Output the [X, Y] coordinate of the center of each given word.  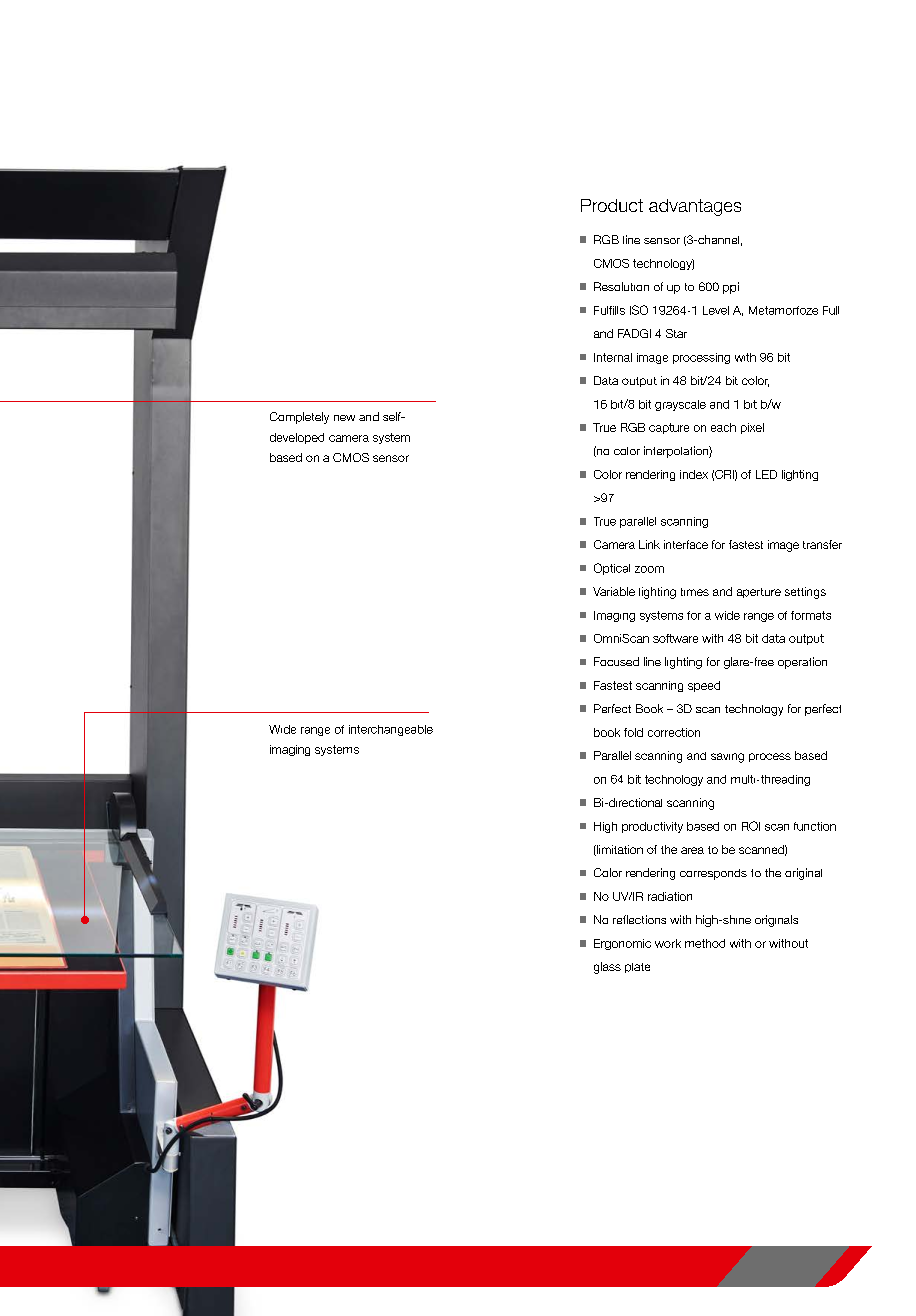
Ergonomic [622, 944]
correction [674, 732]
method [705, 943]
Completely [299, 418]
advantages [695, 207]
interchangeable [391, 730]
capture [669, 428]
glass [607, 968]
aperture [759, 593]
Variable [614, 591]
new [344, 418]
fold [633, 732]
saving [727, 758]
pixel [752, 428]
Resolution [621, 286]
